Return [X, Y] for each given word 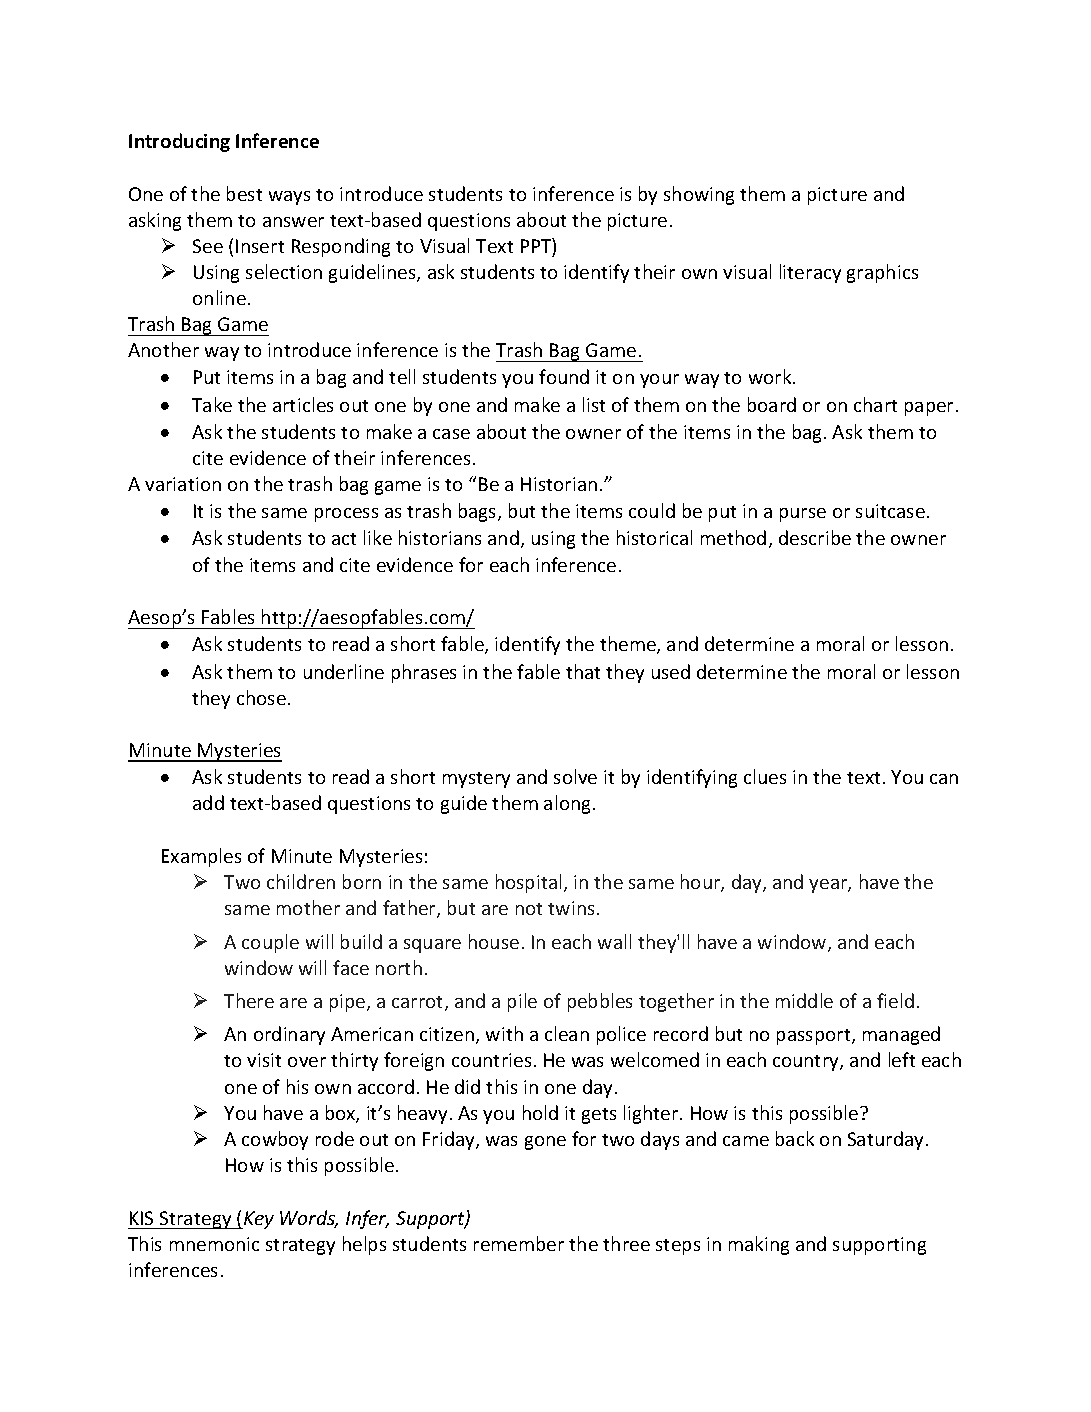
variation [183, 484]
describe [815, 537]
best [244, 193]
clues [765, 776]
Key [257, 1220]
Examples [201, 857]
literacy [810, 273]
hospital [528, 883]
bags [479, 512]
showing [699, 195]
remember [519, 1243]
